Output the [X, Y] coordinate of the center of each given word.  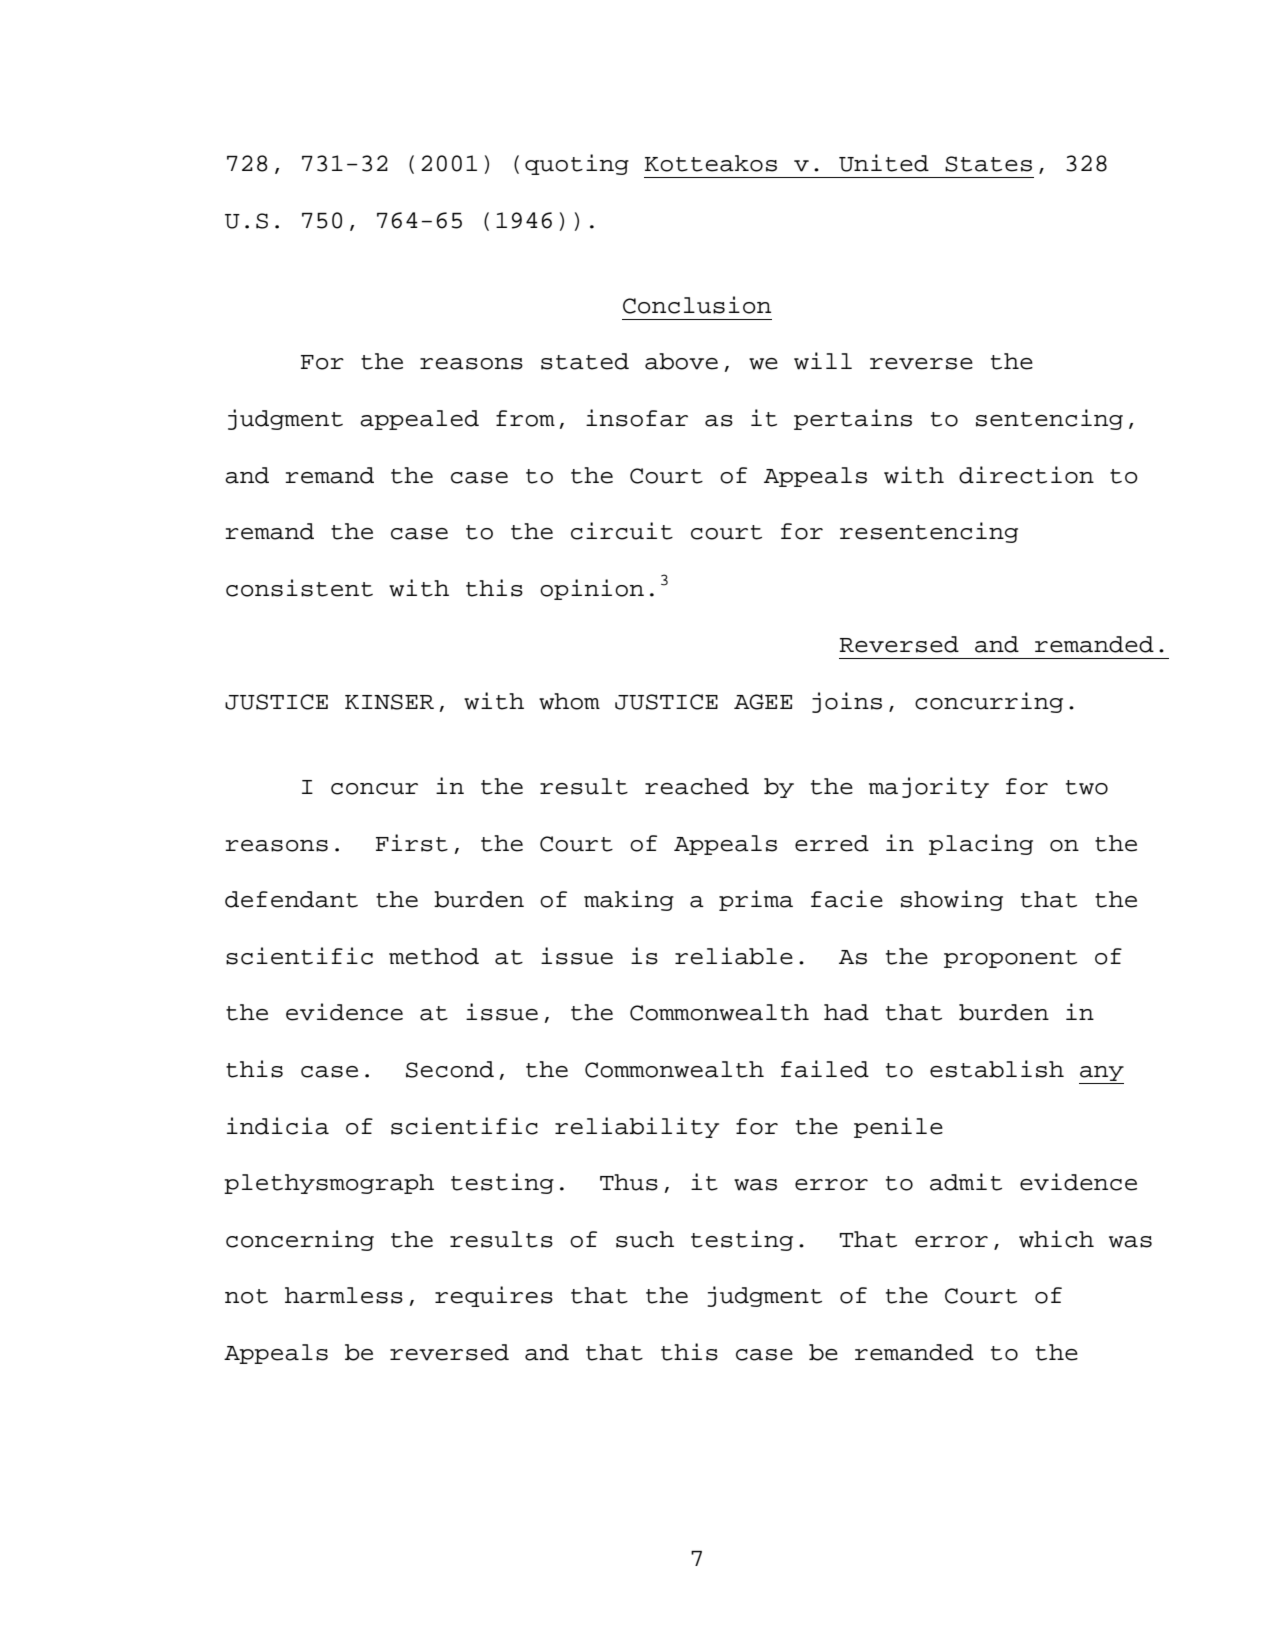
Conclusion [697, 305]
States [988, 164]
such [645, 1239]
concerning [300, 1240]
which [1056, 1239]
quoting [577, 164]
